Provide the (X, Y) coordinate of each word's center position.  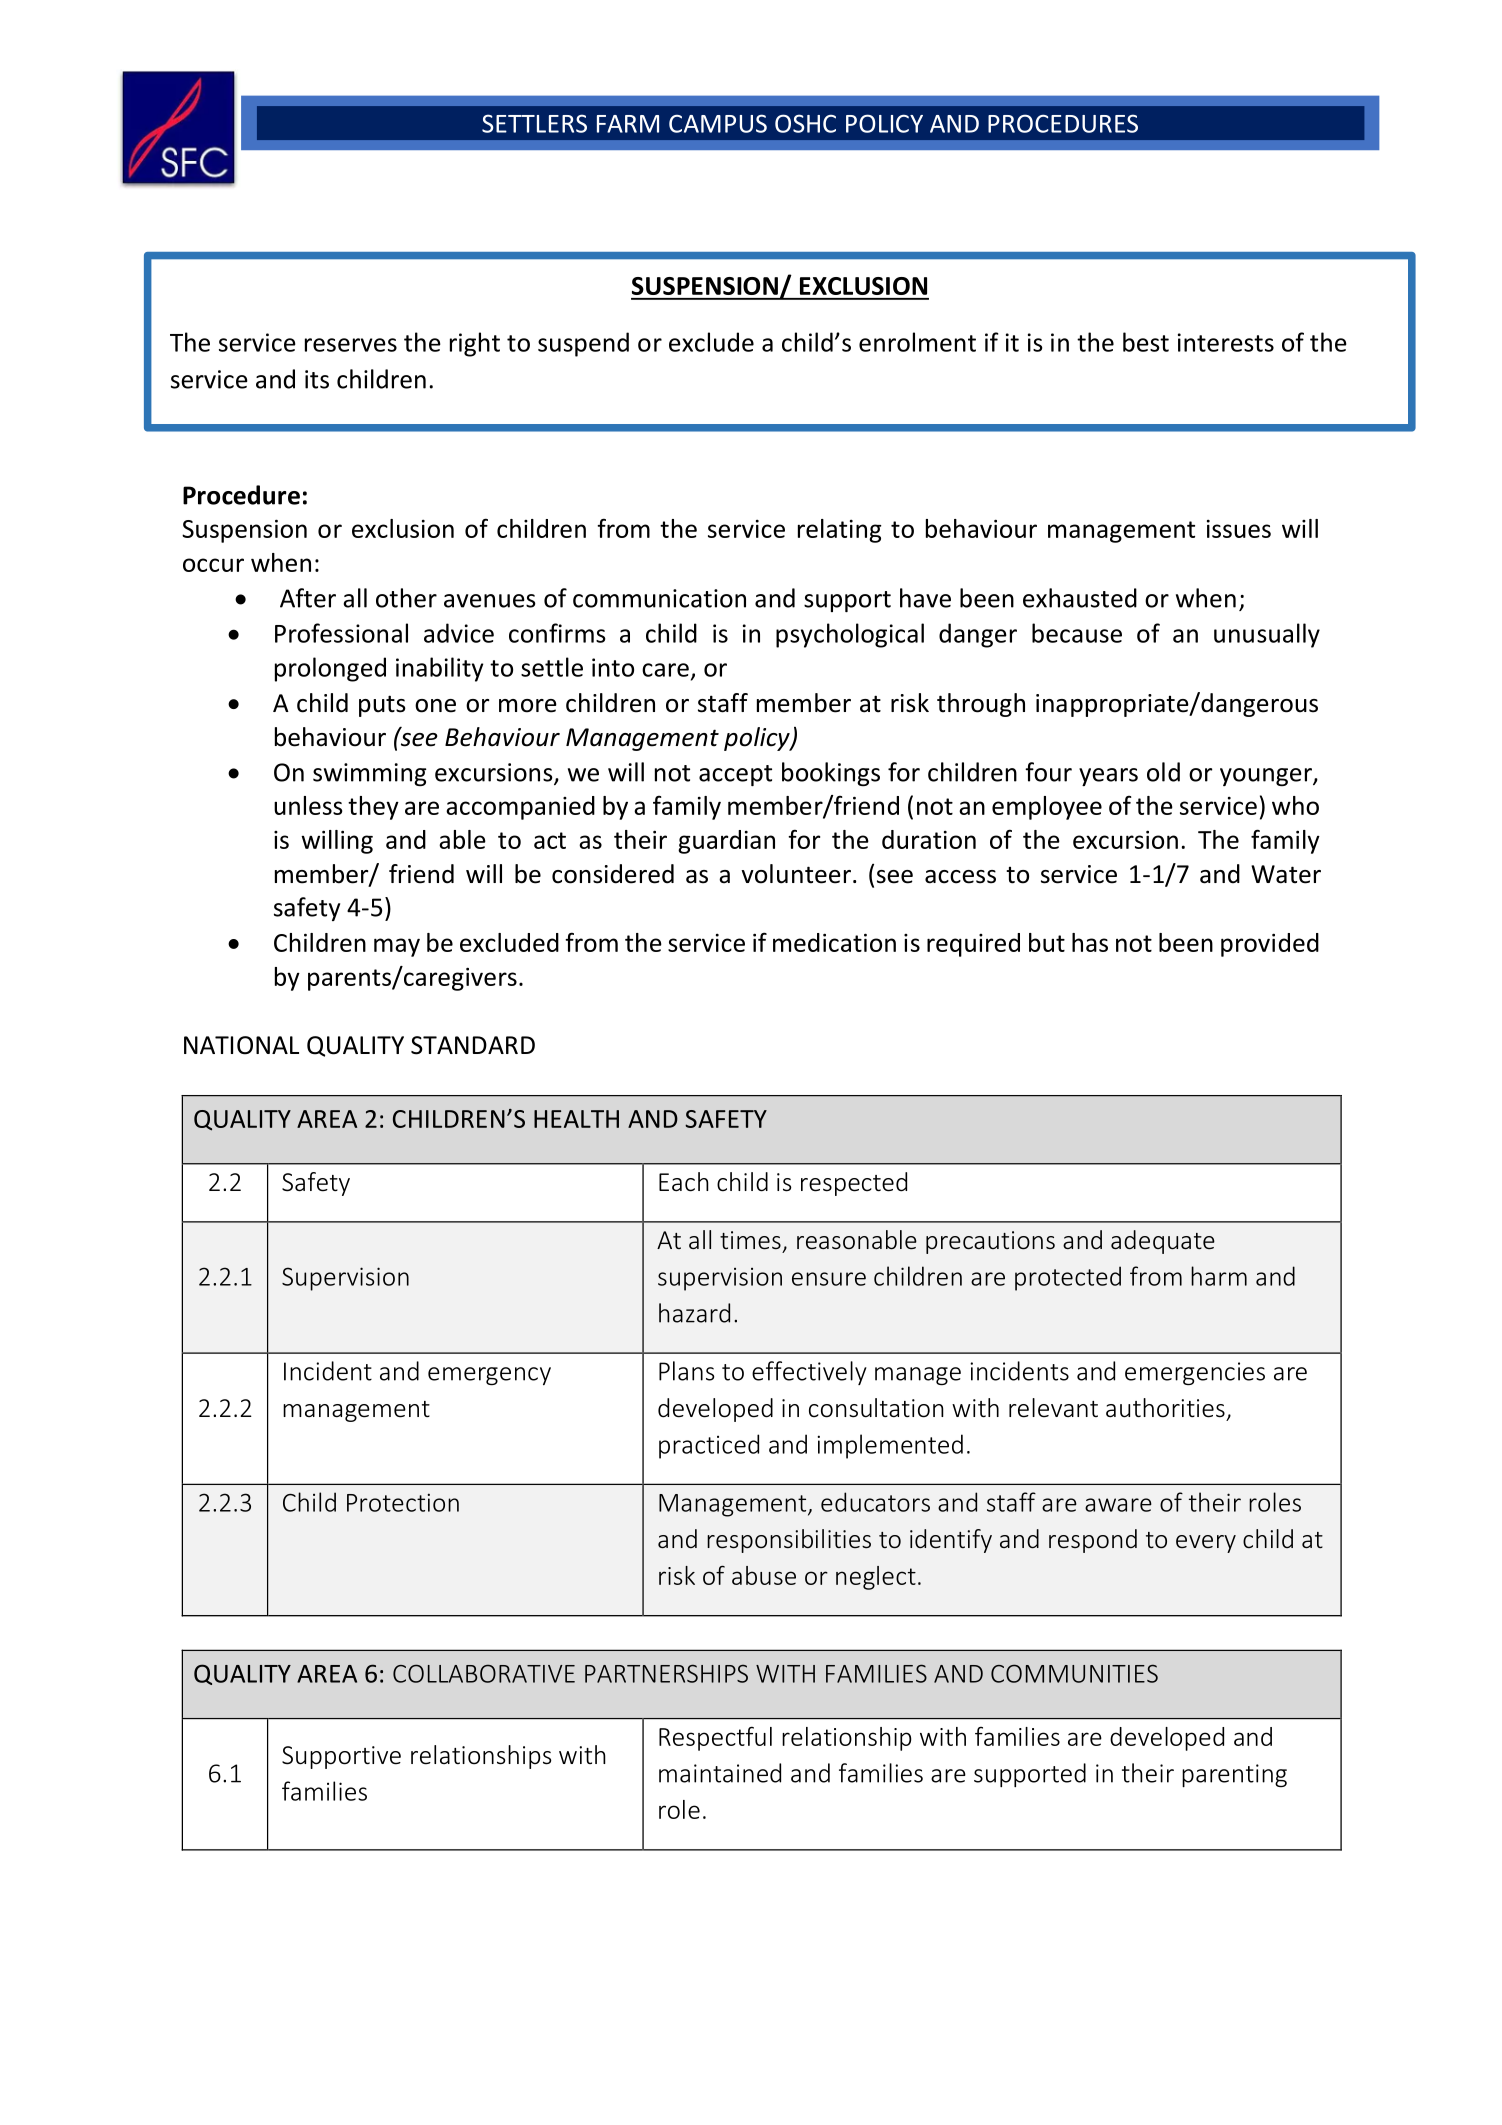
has (1090, 942)
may (397, 947)
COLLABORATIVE (484, 1673)
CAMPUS (718, 123)
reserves (351, 345)
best (1146, 342)
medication (834, 942)
